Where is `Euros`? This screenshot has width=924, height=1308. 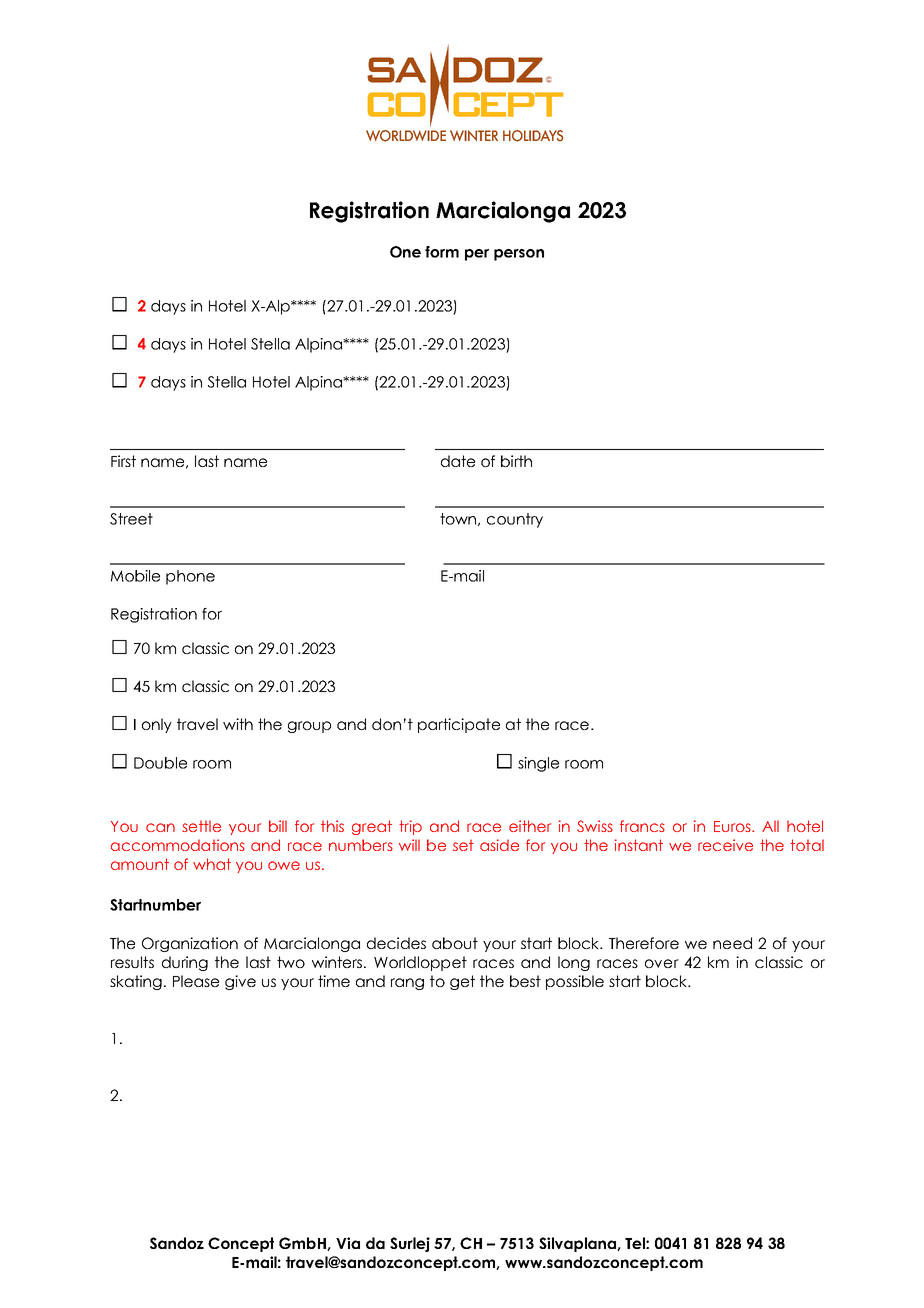
Euros is located at coordinates (733, 826).
